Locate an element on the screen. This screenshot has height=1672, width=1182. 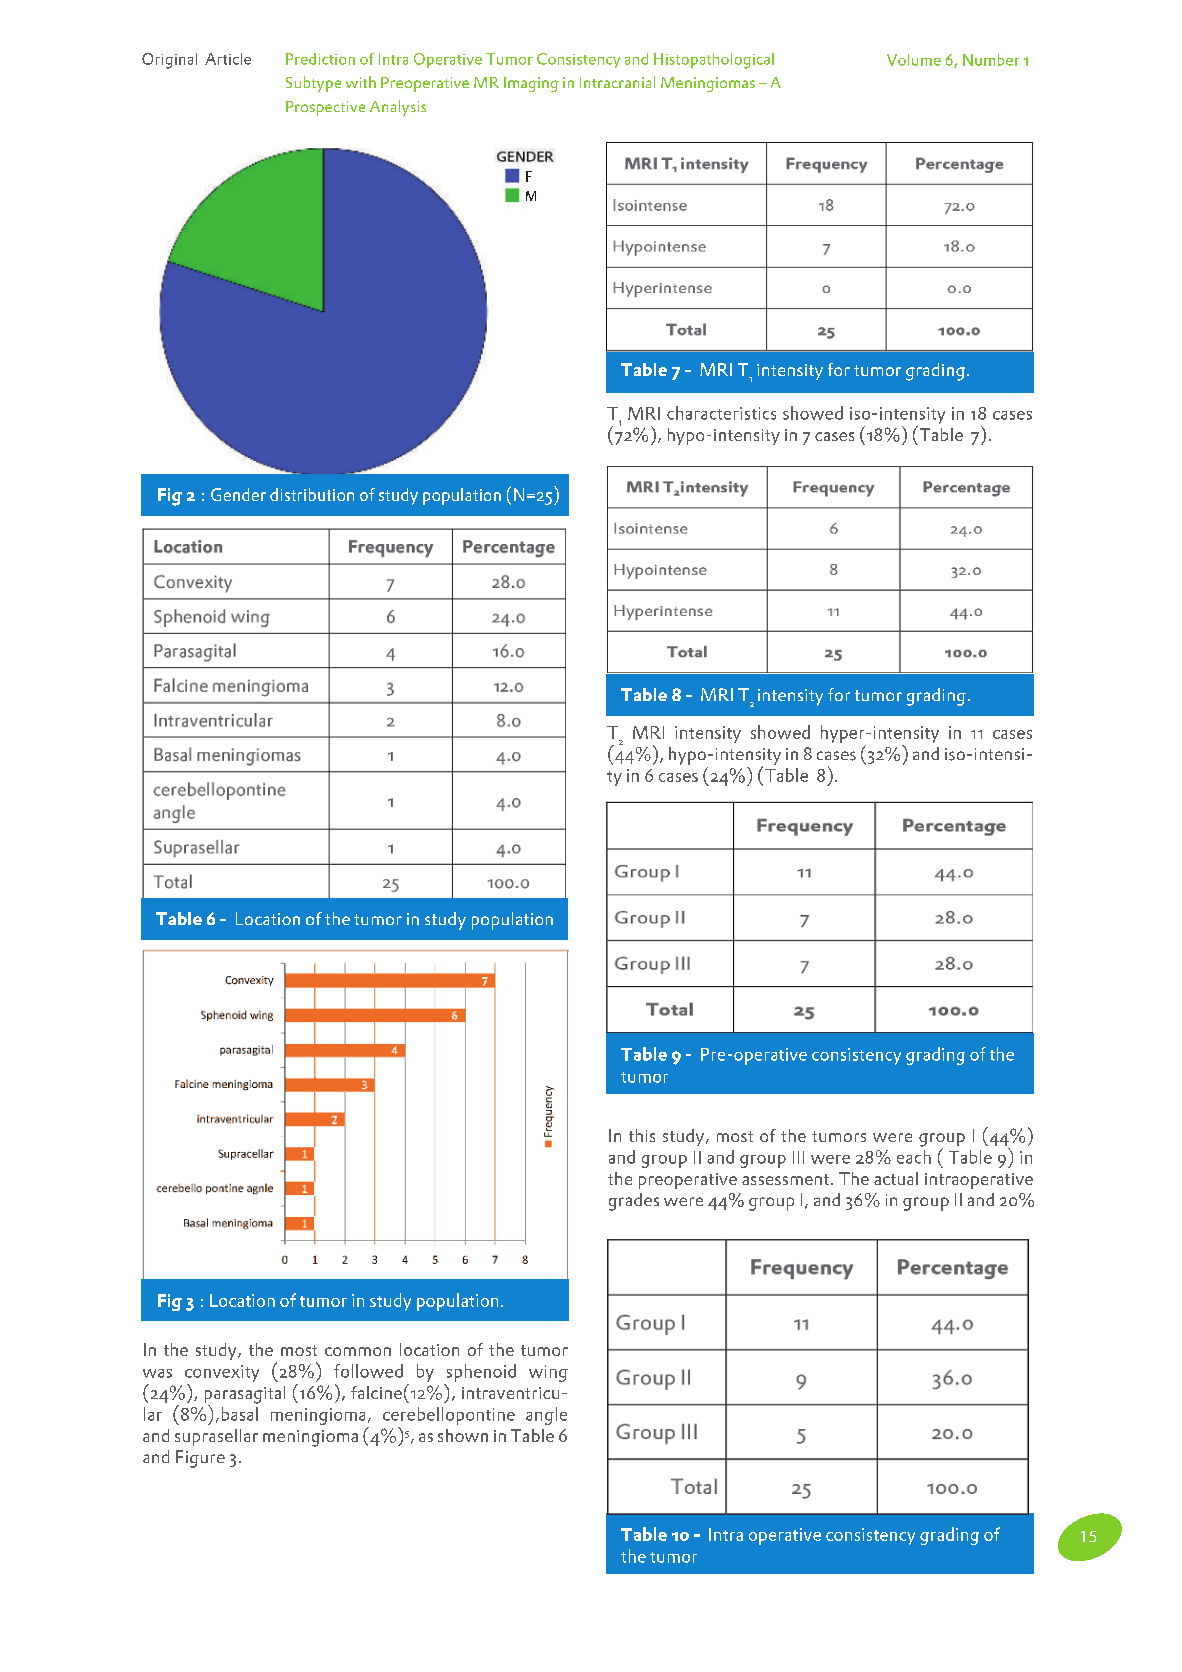
actual is located at coordinates (896, 1178).
